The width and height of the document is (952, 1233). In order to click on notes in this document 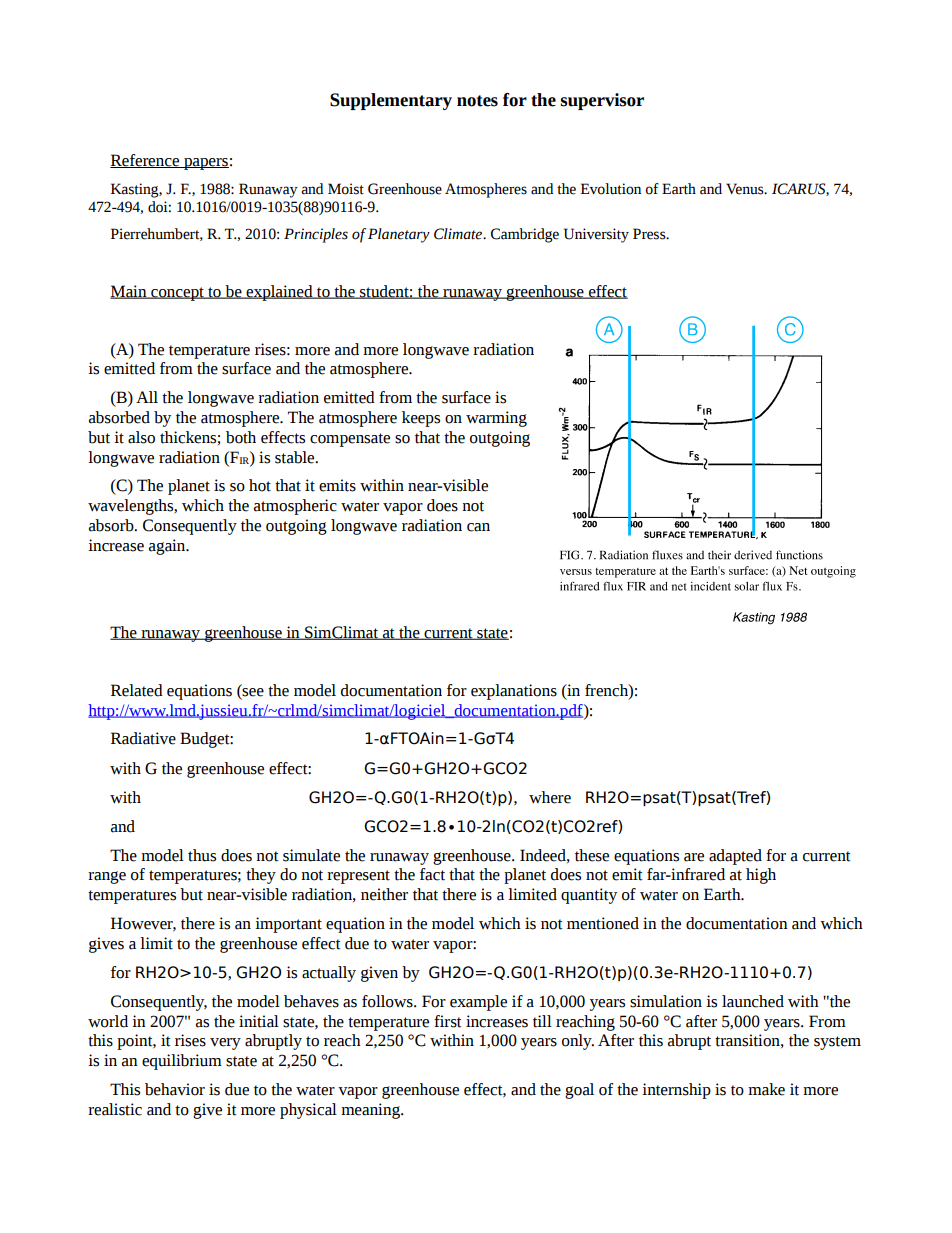, I will do `click(477, 101)`.
